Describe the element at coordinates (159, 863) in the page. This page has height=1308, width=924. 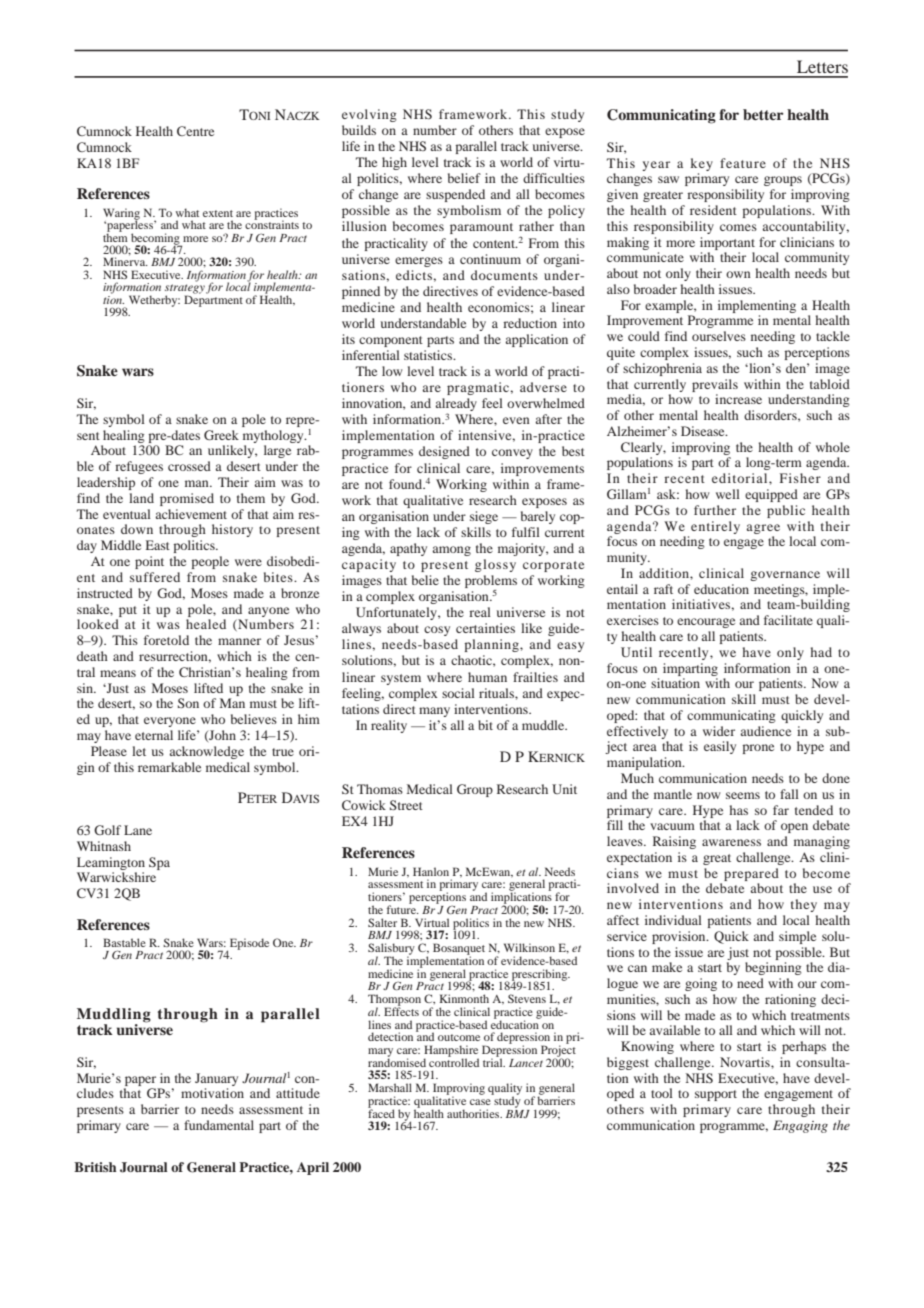
I see `Spa` at that location.
